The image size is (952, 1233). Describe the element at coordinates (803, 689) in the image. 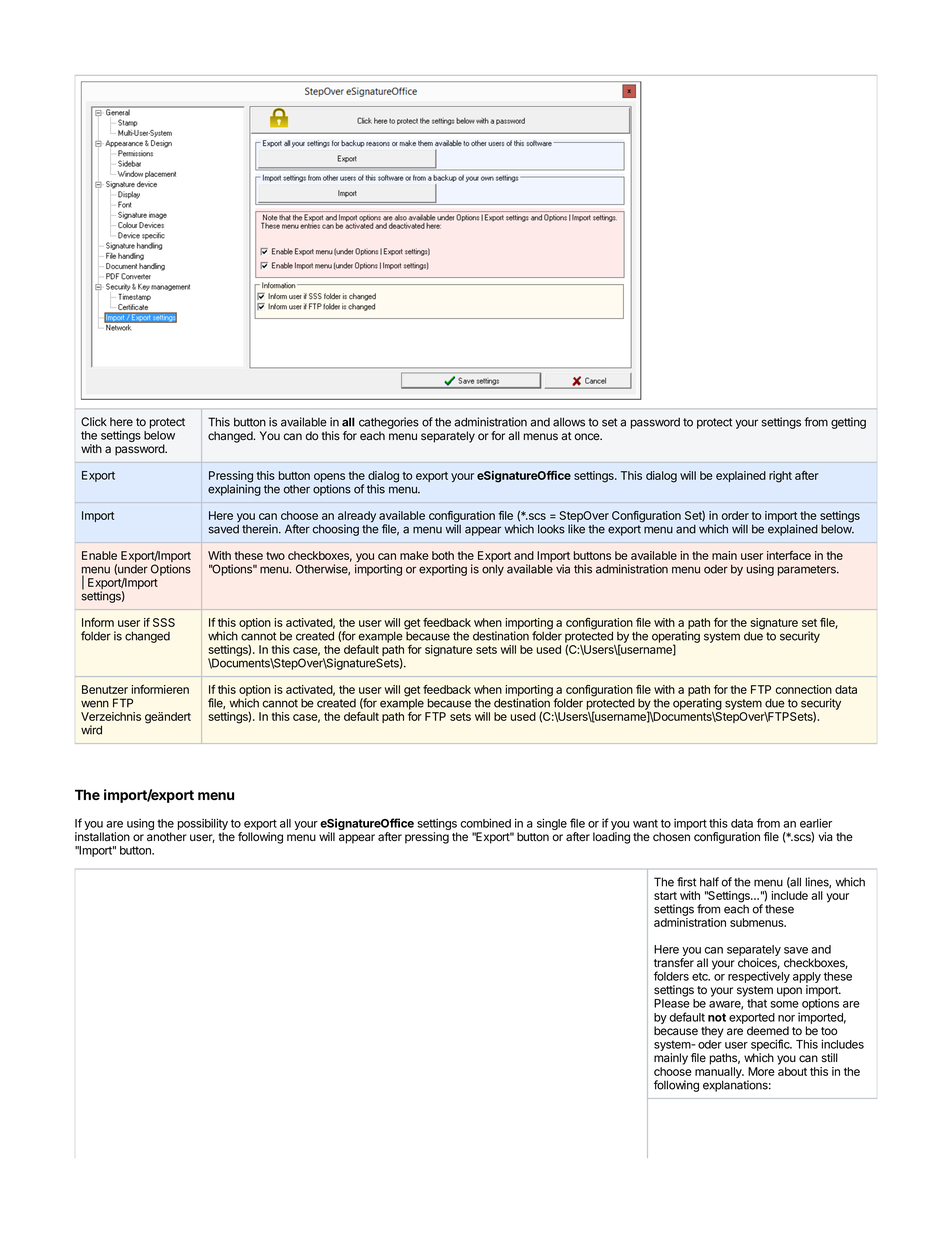

I see `connection` at that location.
